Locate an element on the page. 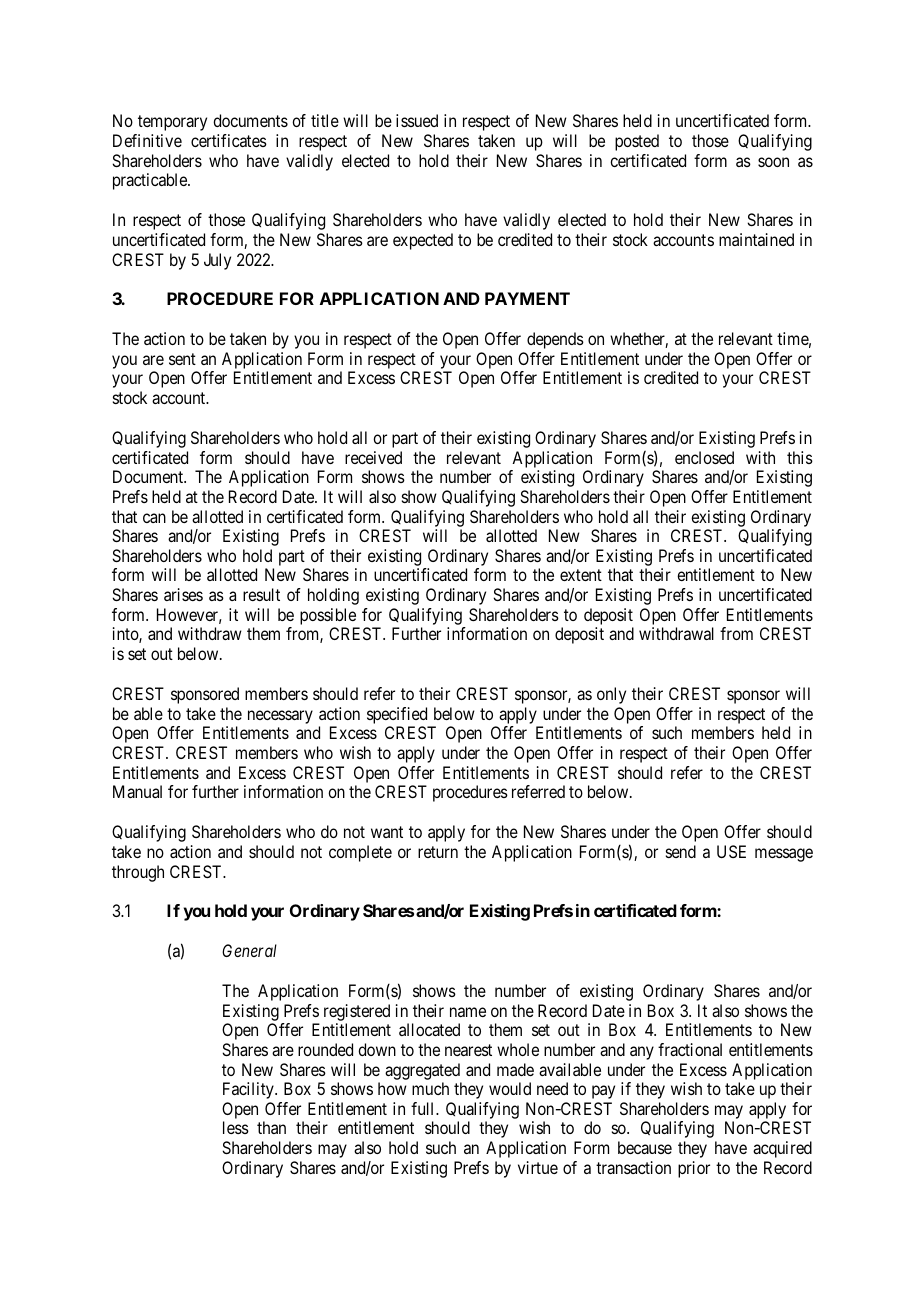  enclosed is located at coordinates (704, 457).
